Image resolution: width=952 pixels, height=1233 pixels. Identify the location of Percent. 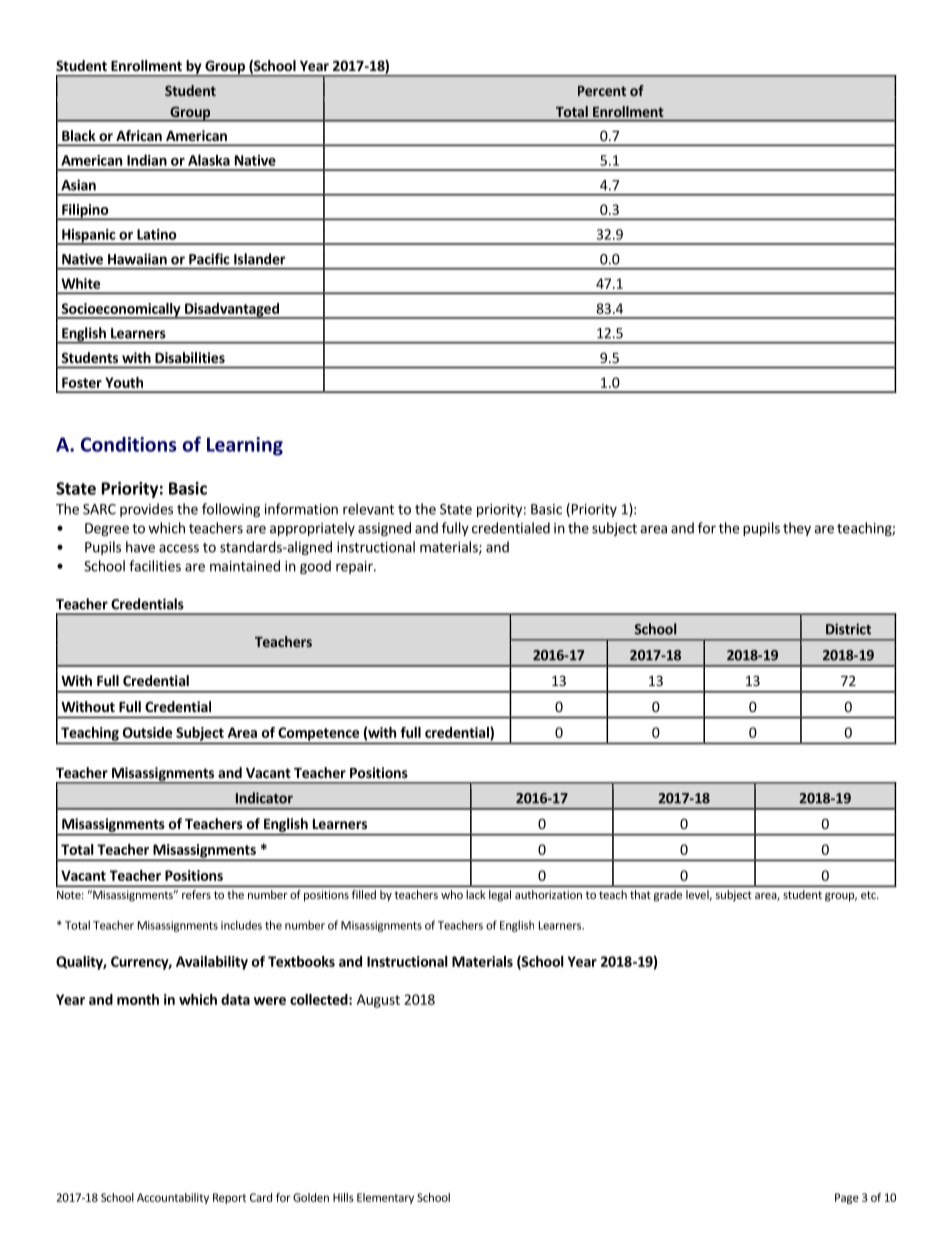
(602, 91).
